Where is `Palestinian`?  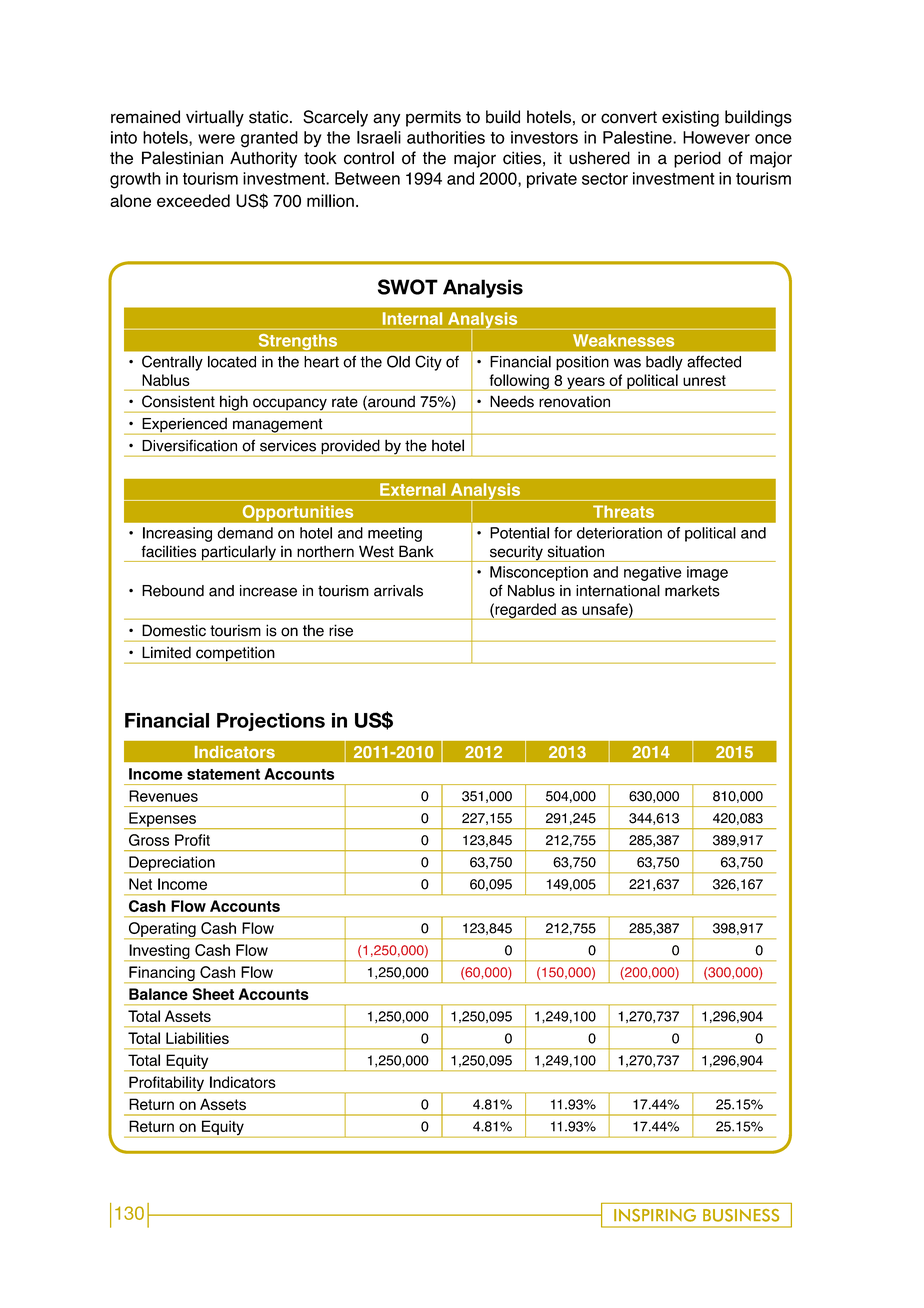
Palestinian is located at coordinates (182, 158).
